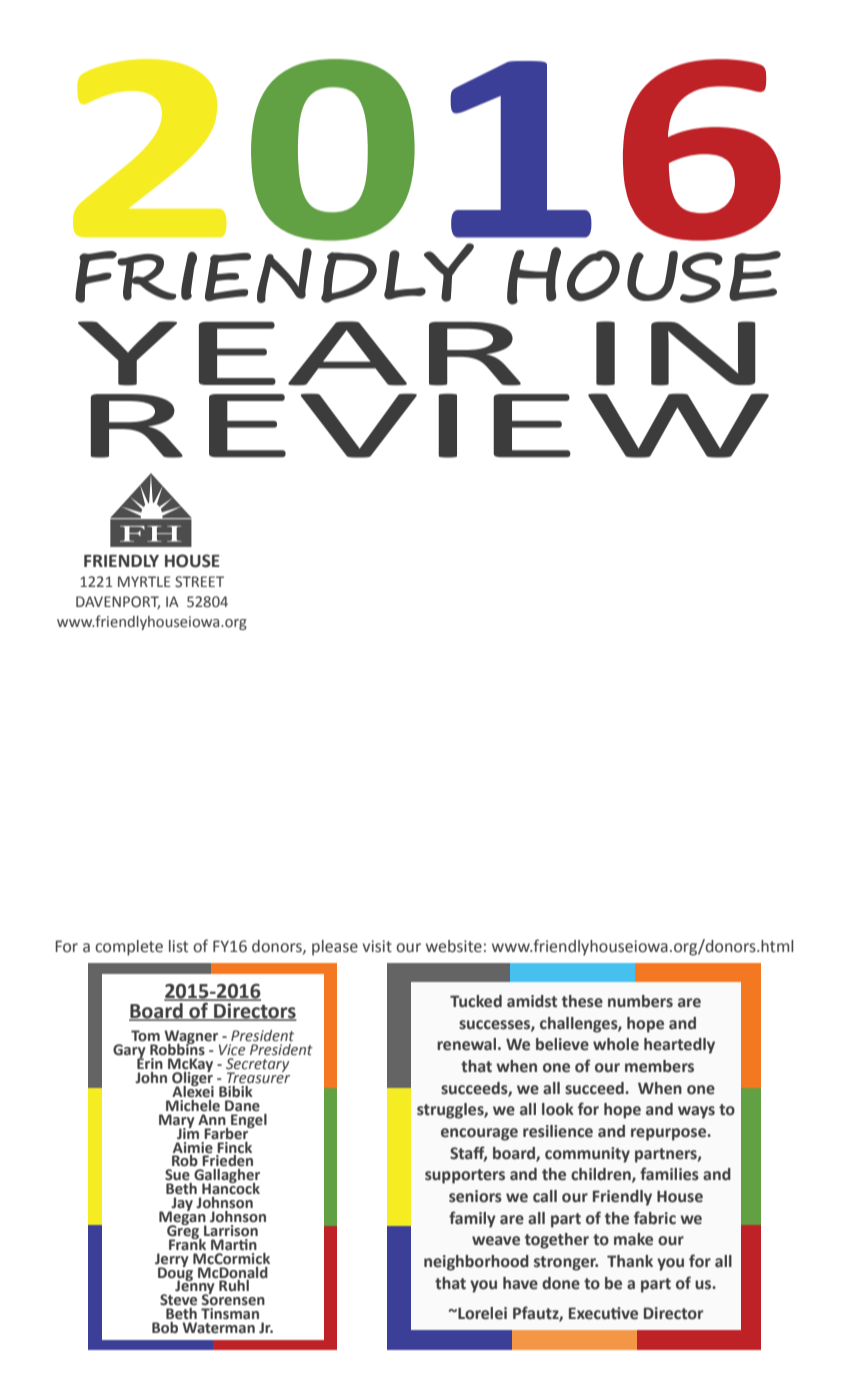  Describe the element at coordinates (299, 353) in the screenshot. I see `YEAR` at that location.
